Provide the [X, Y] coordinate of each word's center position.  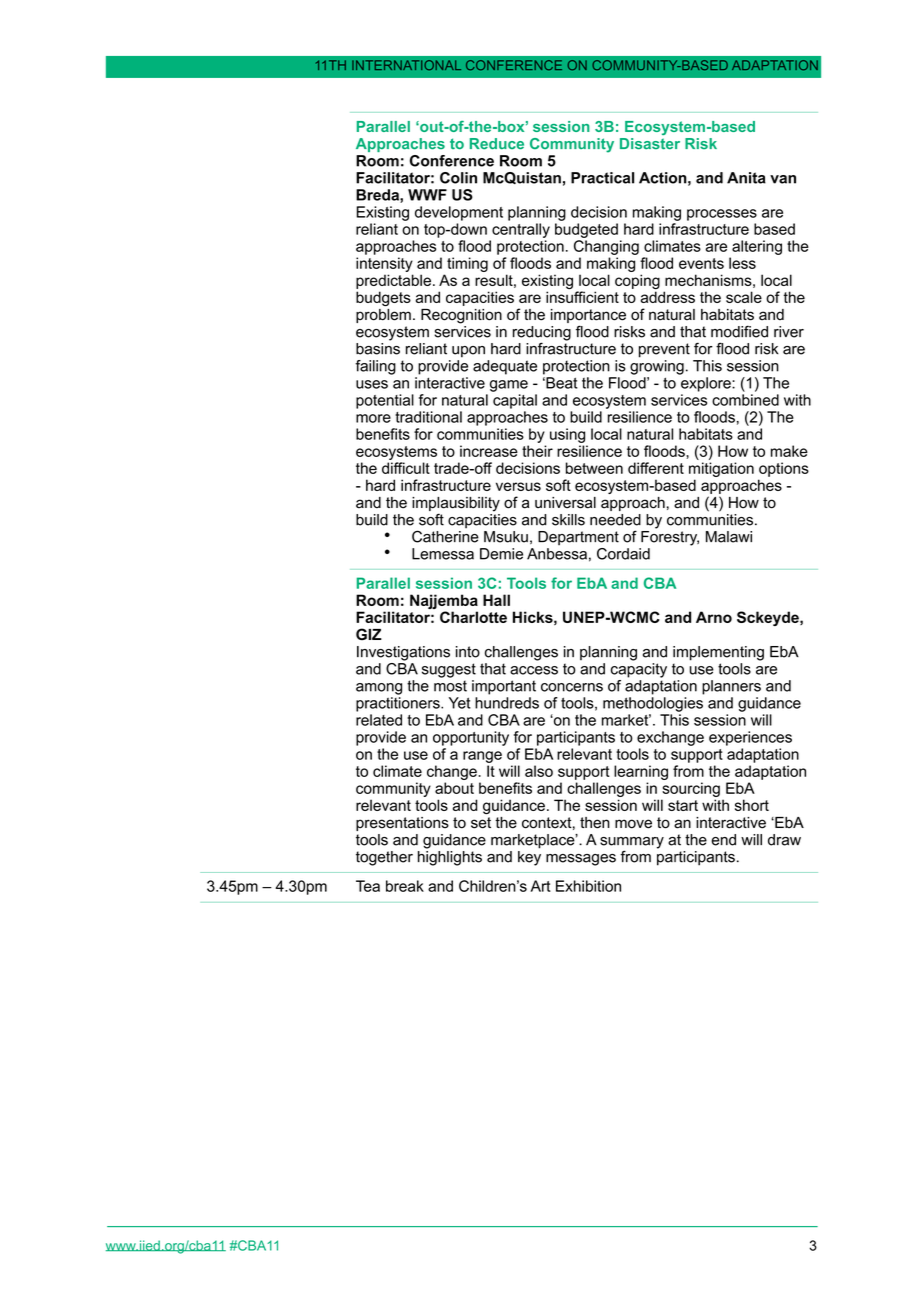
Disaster [650, 144]
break [405, 886]
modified [739, 331]
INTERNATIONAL [406, 65]
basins [378, 349]
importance [588, 317]
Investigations [403, 653]
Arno [714, 617]
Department [578, 538]
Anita [746, 178]
